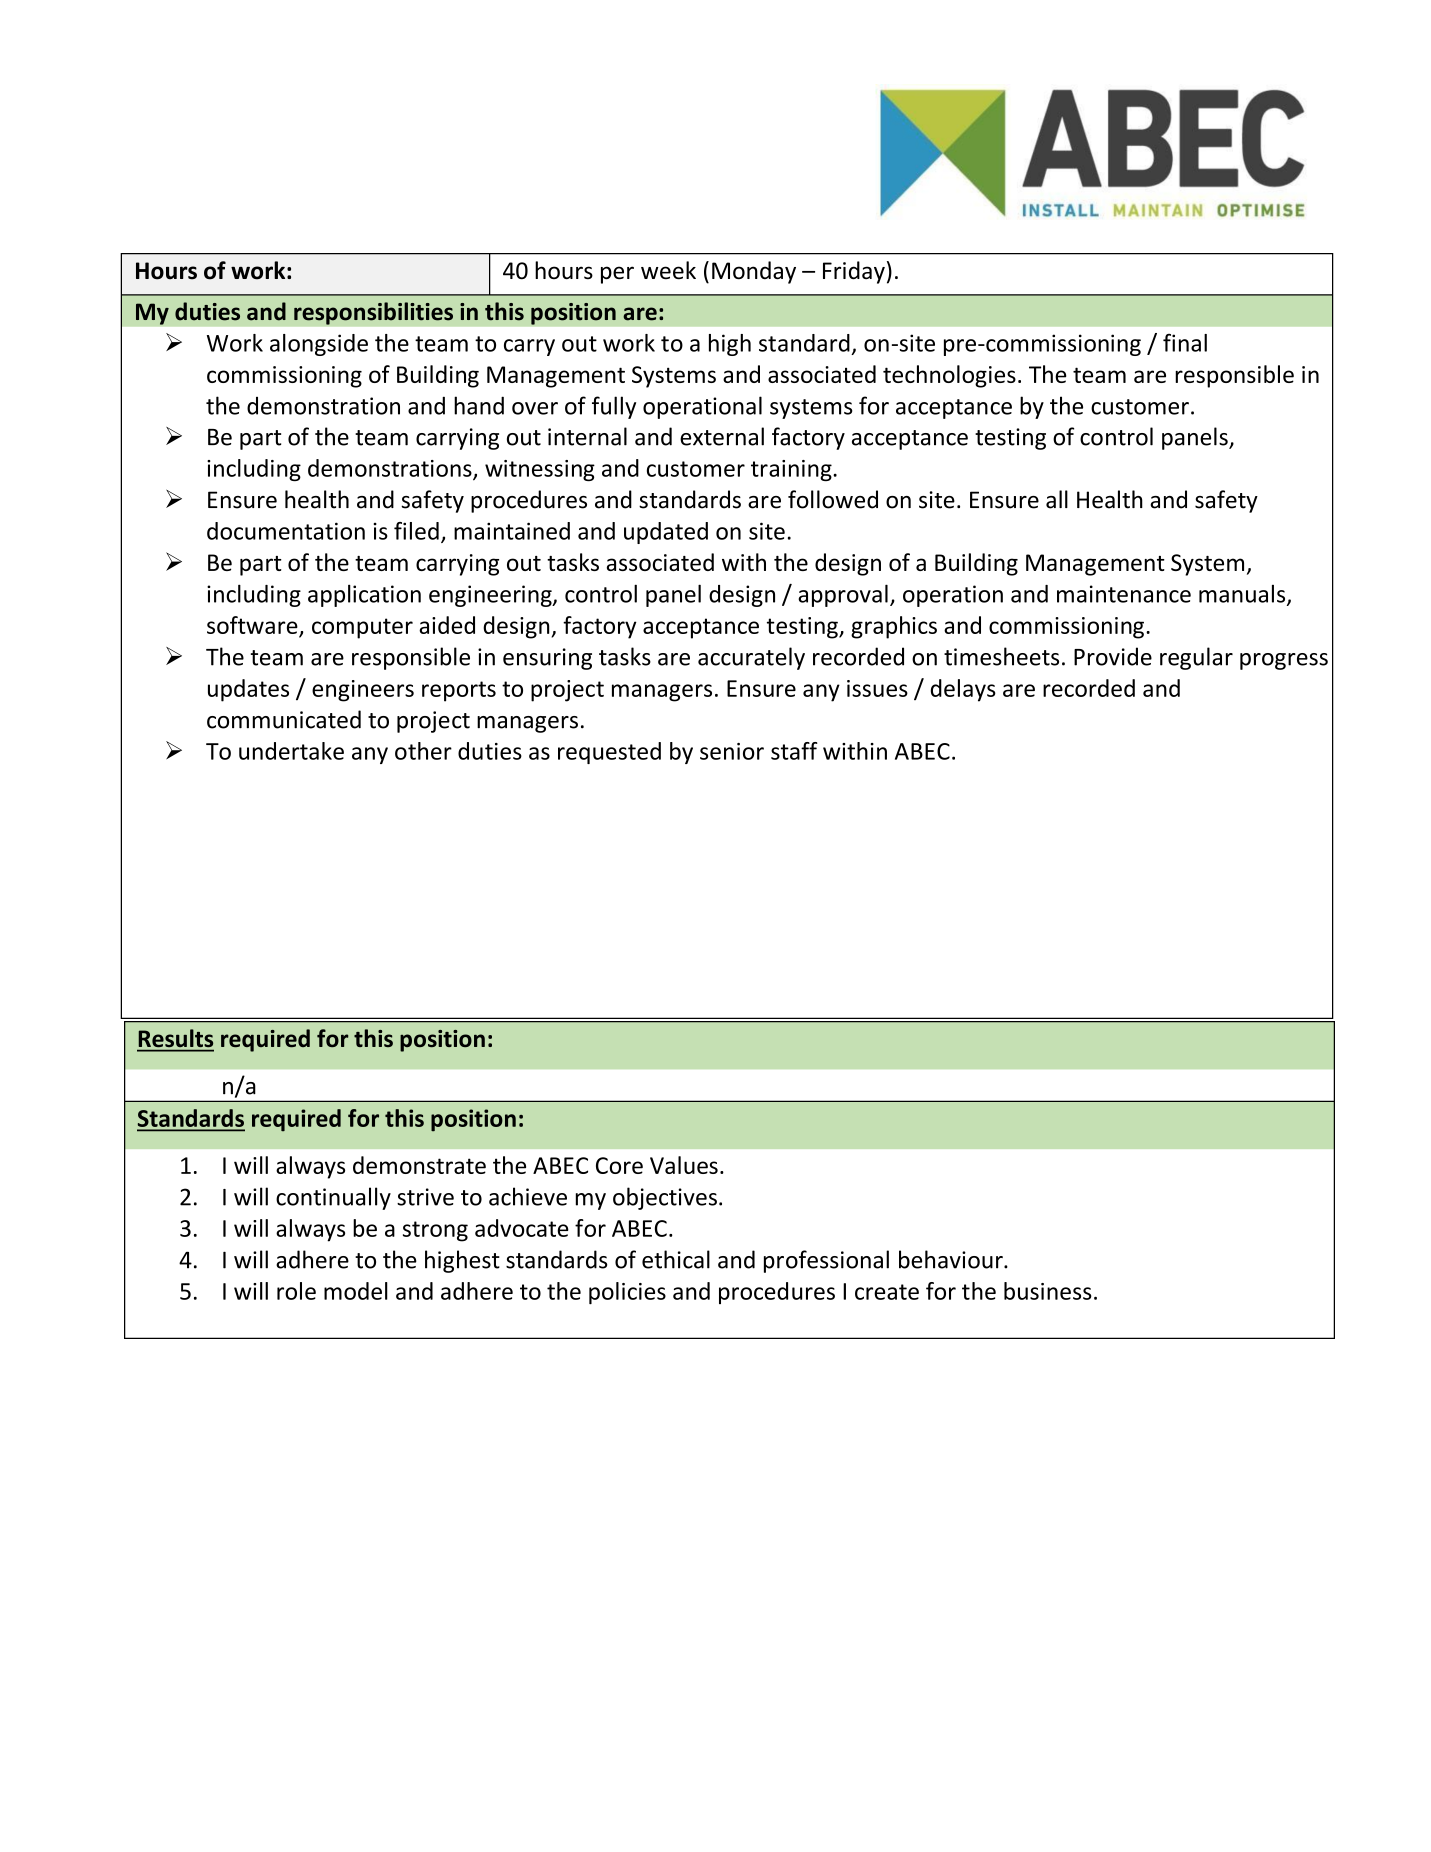 This page has width=1431, height=1852. I want to click on final, so click(1185, 343).
